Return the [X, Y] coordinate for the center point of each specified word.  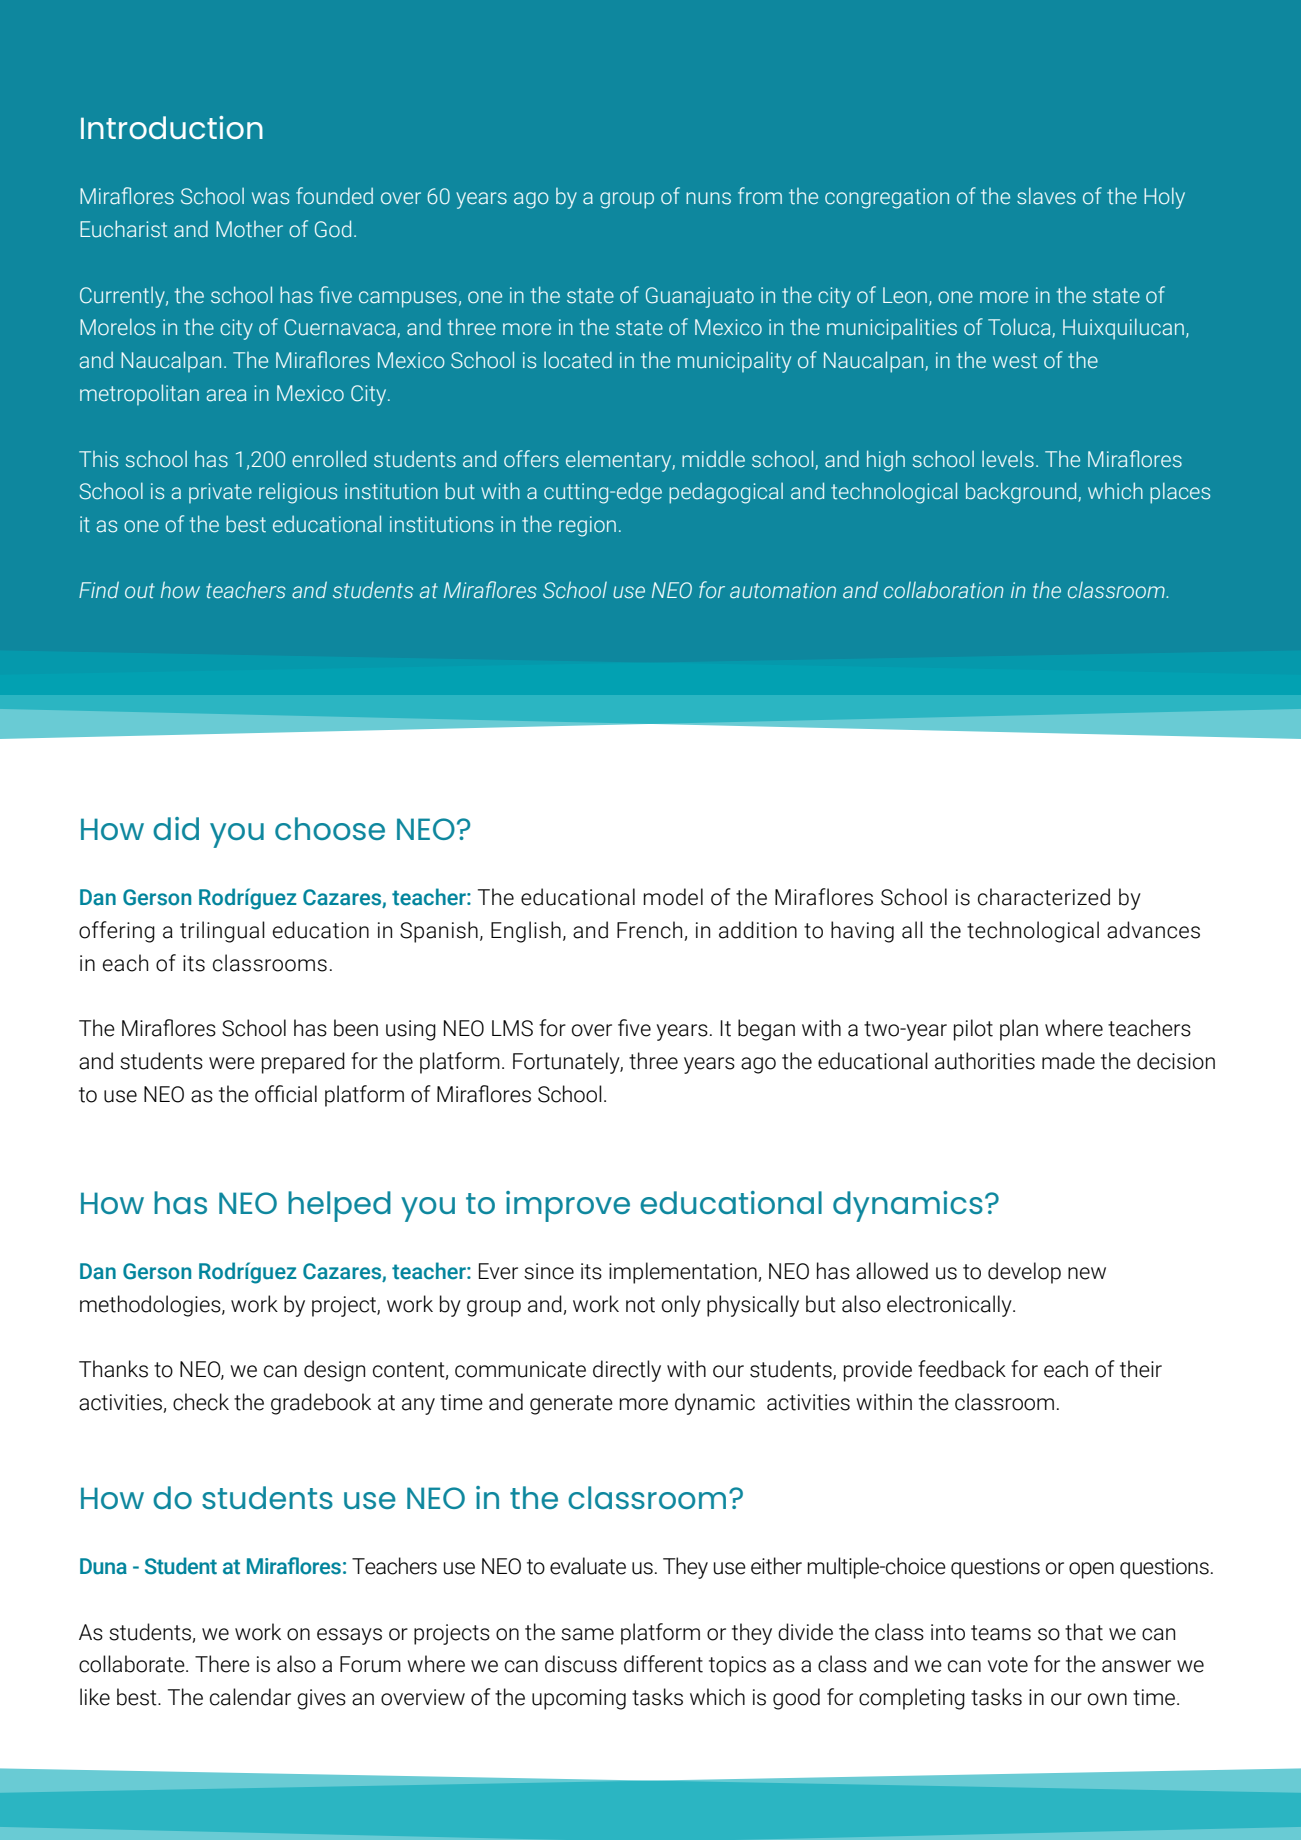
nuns [708, 198]
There [222, 1664]
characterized [1044, 897]
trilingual [222, 932]
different [663, 1664]
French [651, 931]
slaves [1046, 196]
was [270, 198]
